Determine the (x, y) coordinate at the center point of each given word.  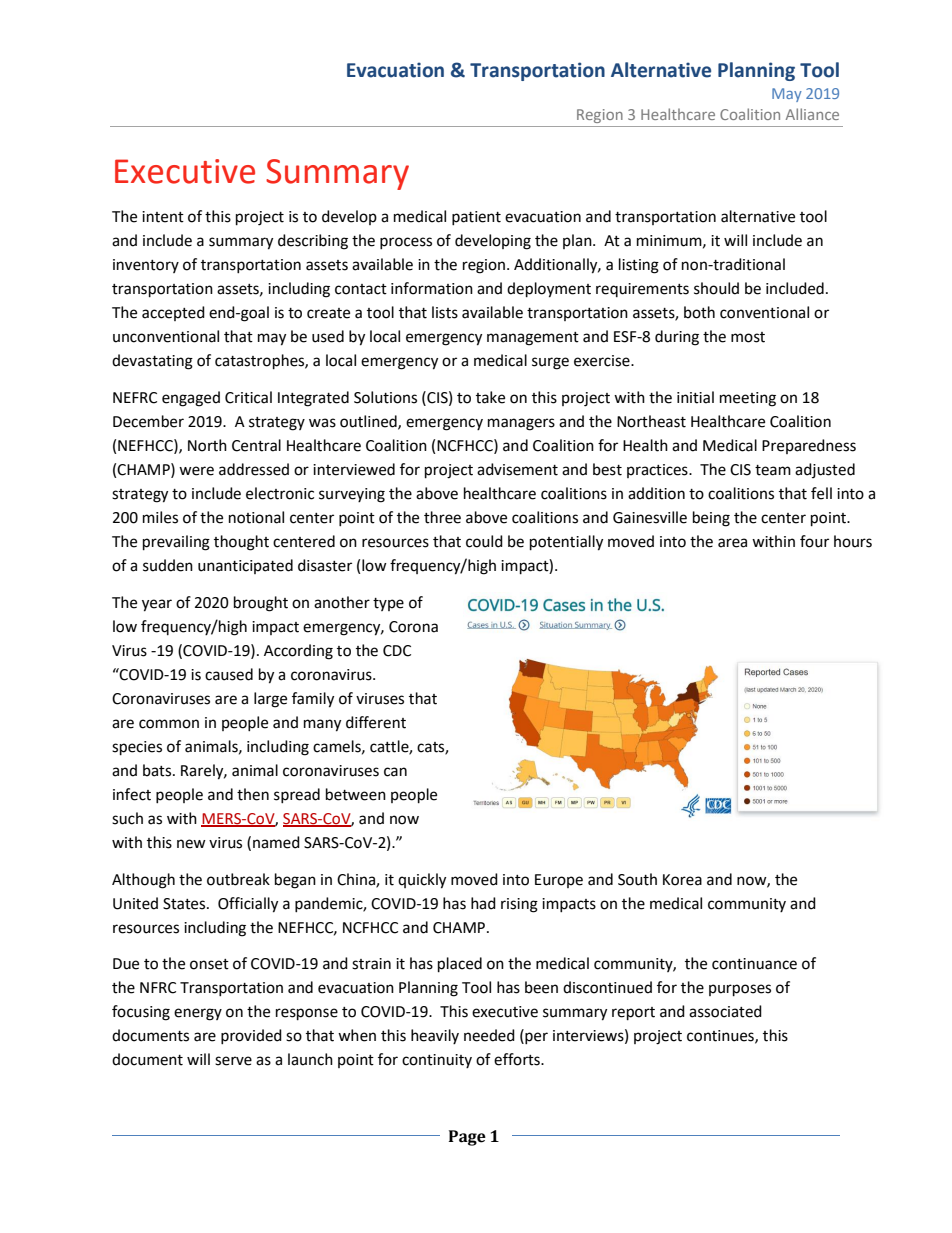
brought (261, 604)
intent (163, 217)
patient (476, 218)
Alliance (812, 114)
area (732, 543)
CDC (397, 651)
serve (233, 1061)
